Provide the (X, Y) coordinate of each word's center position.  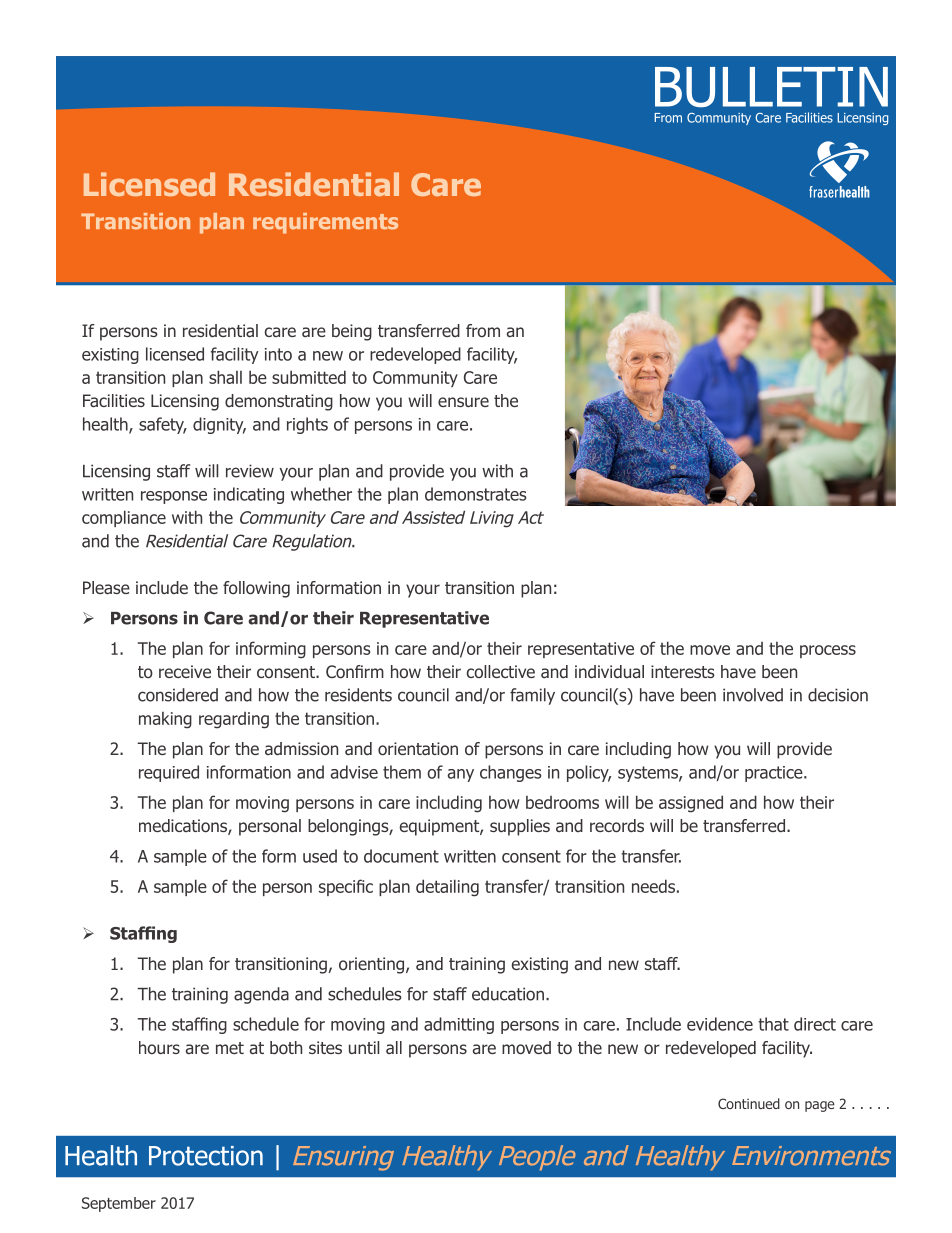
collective (501, 671)
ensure (463, 402)
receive (185, 671)
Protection (206, 1156)
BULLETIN (771, 87)
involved (753, 695)
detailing (447, 888)
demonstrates (476, 494)
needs (653, 886)
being (352, 332)
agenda (261, 995)
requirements (325, 223)
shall (225, 377)
